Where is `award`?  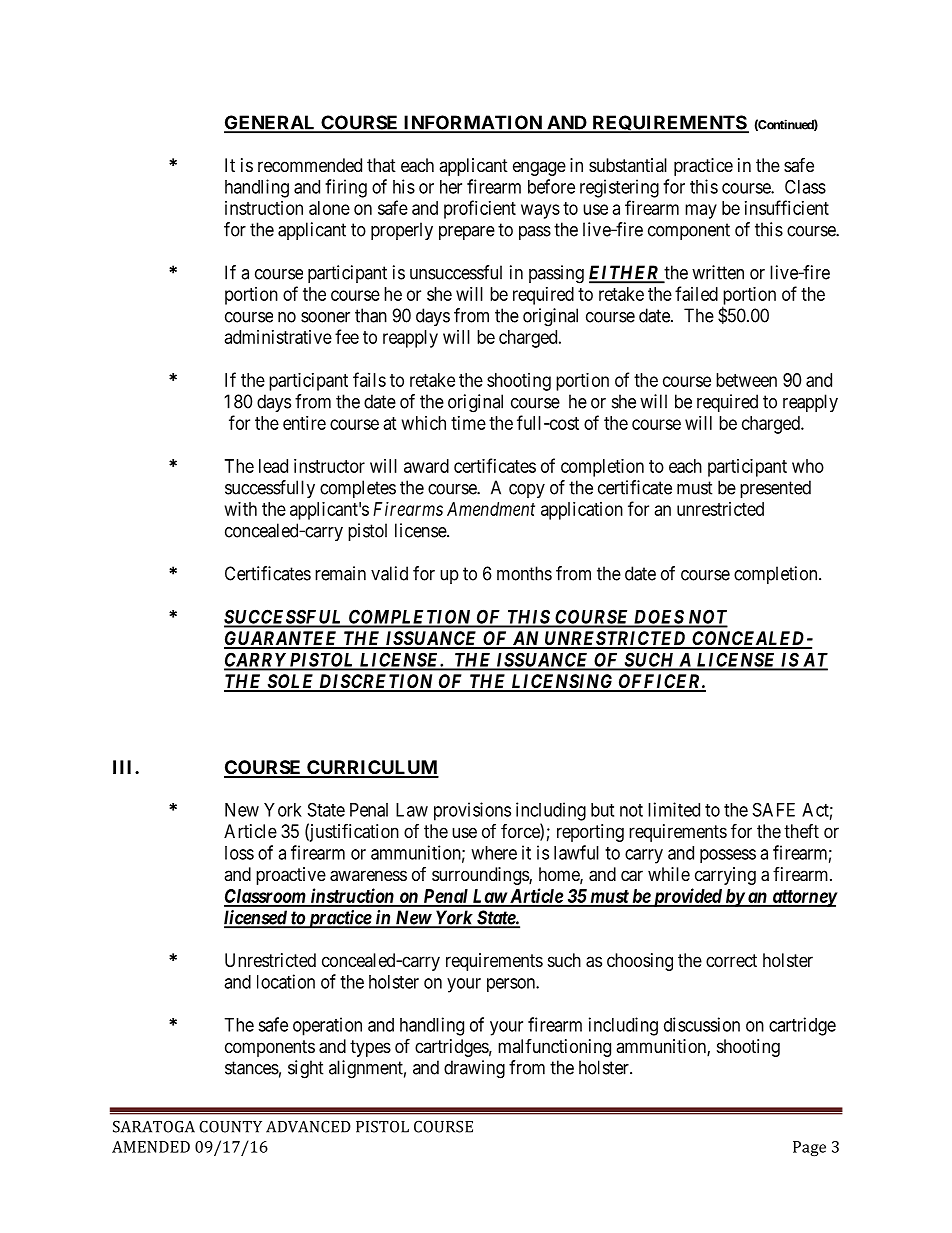 award is located at coordinates (426, 466).
